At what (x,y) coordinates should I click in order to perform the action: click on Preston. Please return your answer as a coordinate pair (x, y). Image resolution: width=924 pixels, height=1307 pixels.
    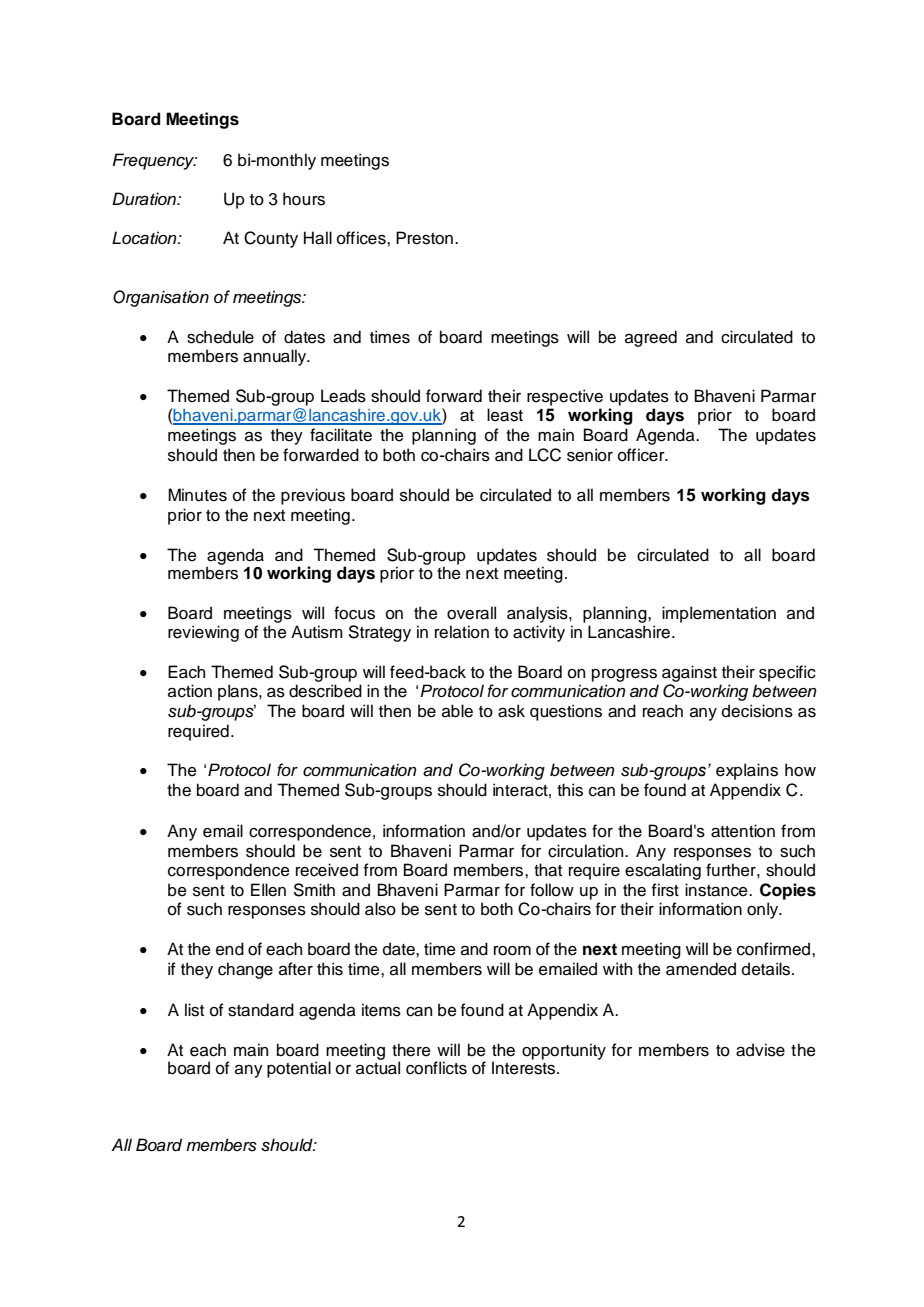
    Looking at the image, I should click on (424, 238).
